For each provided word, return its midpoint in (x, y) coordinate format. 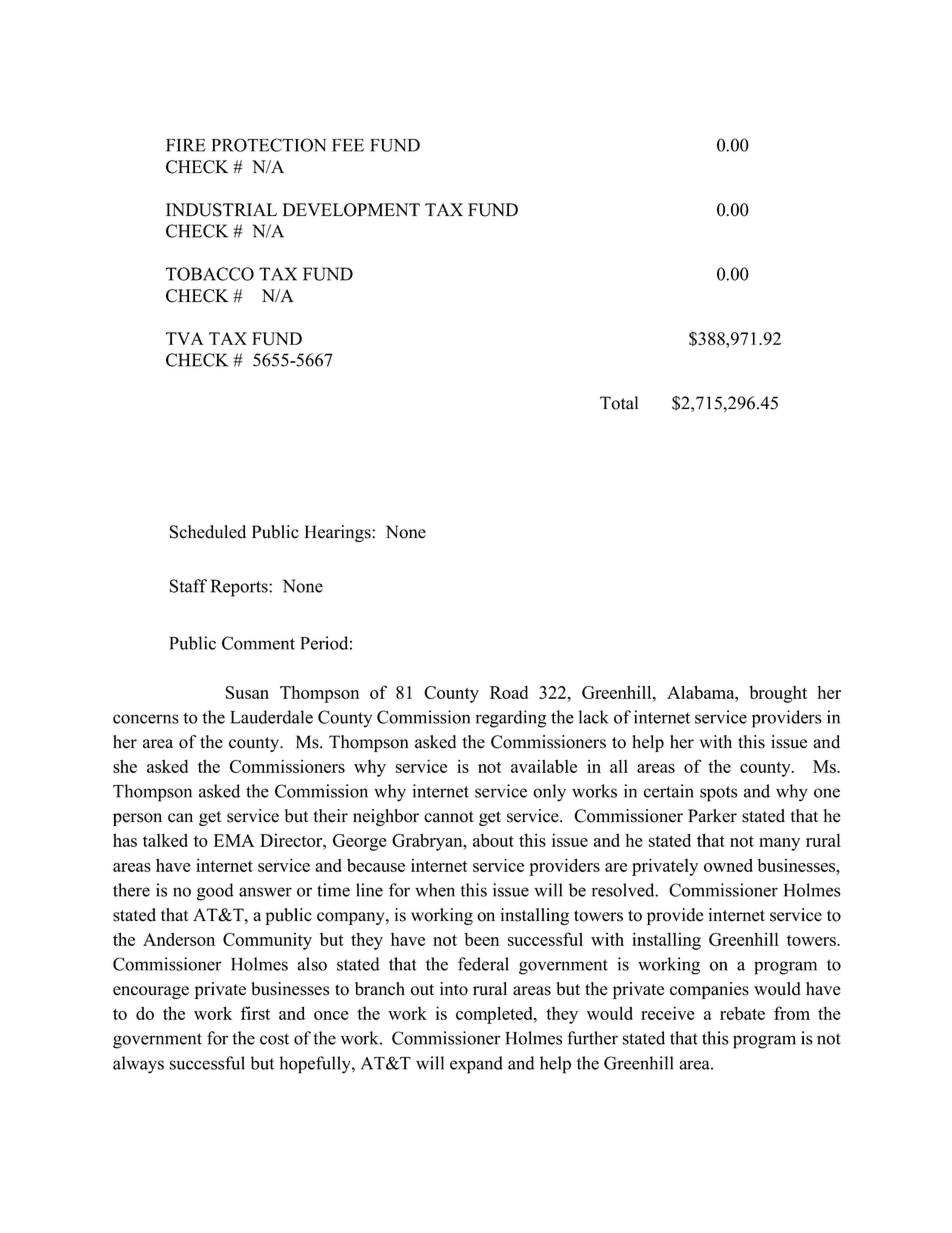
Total (619, 403)
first (255, 1013)
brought (778, 694)
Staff (188, 586)
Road (509, 692)
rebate (742, 1013)
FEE (348, 145)
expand (476, 1065)
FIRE (186, 145)
